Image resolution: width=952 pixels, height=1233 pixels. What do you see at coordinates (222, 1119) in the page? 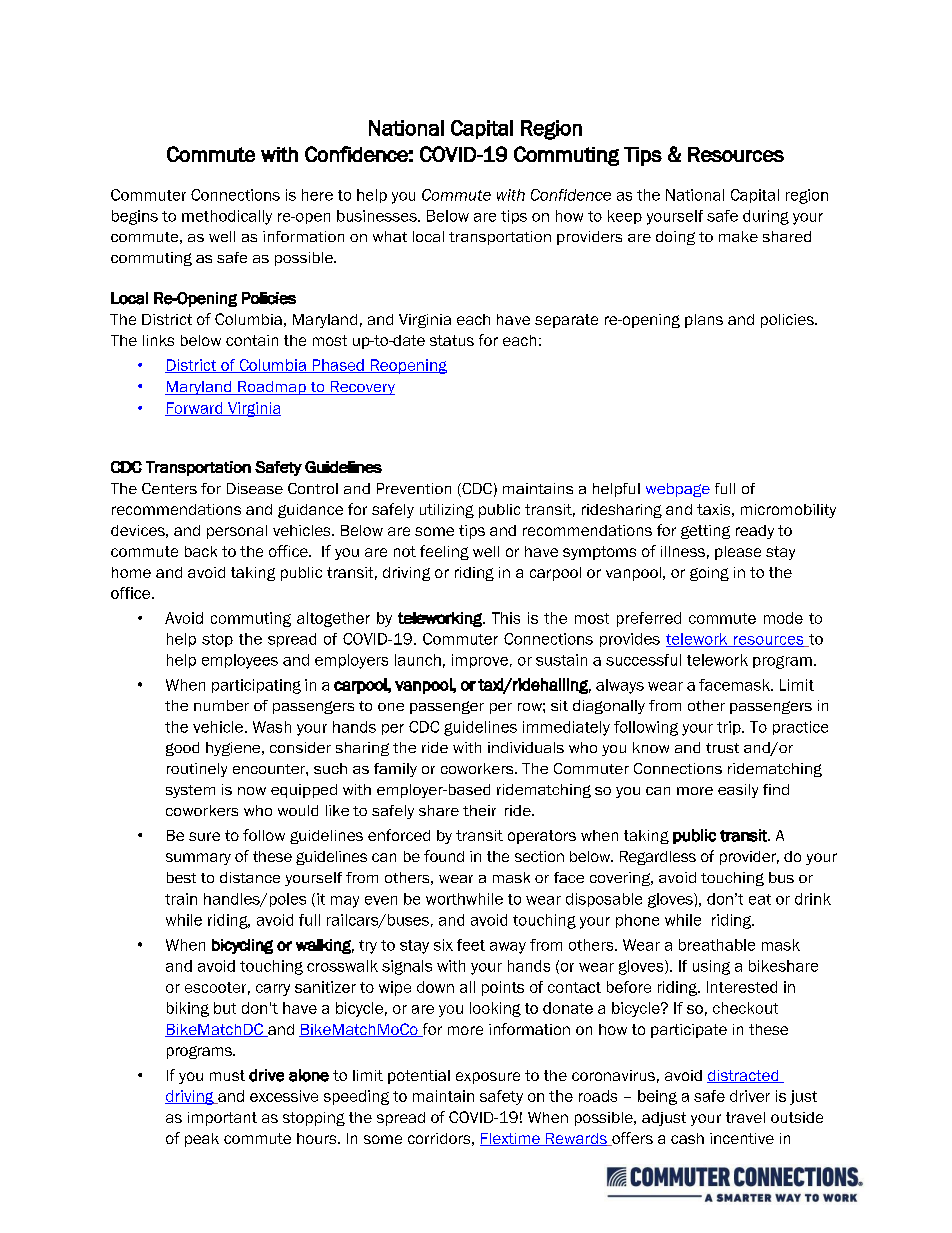
I see `important` at bounding box center [222, 1119].
